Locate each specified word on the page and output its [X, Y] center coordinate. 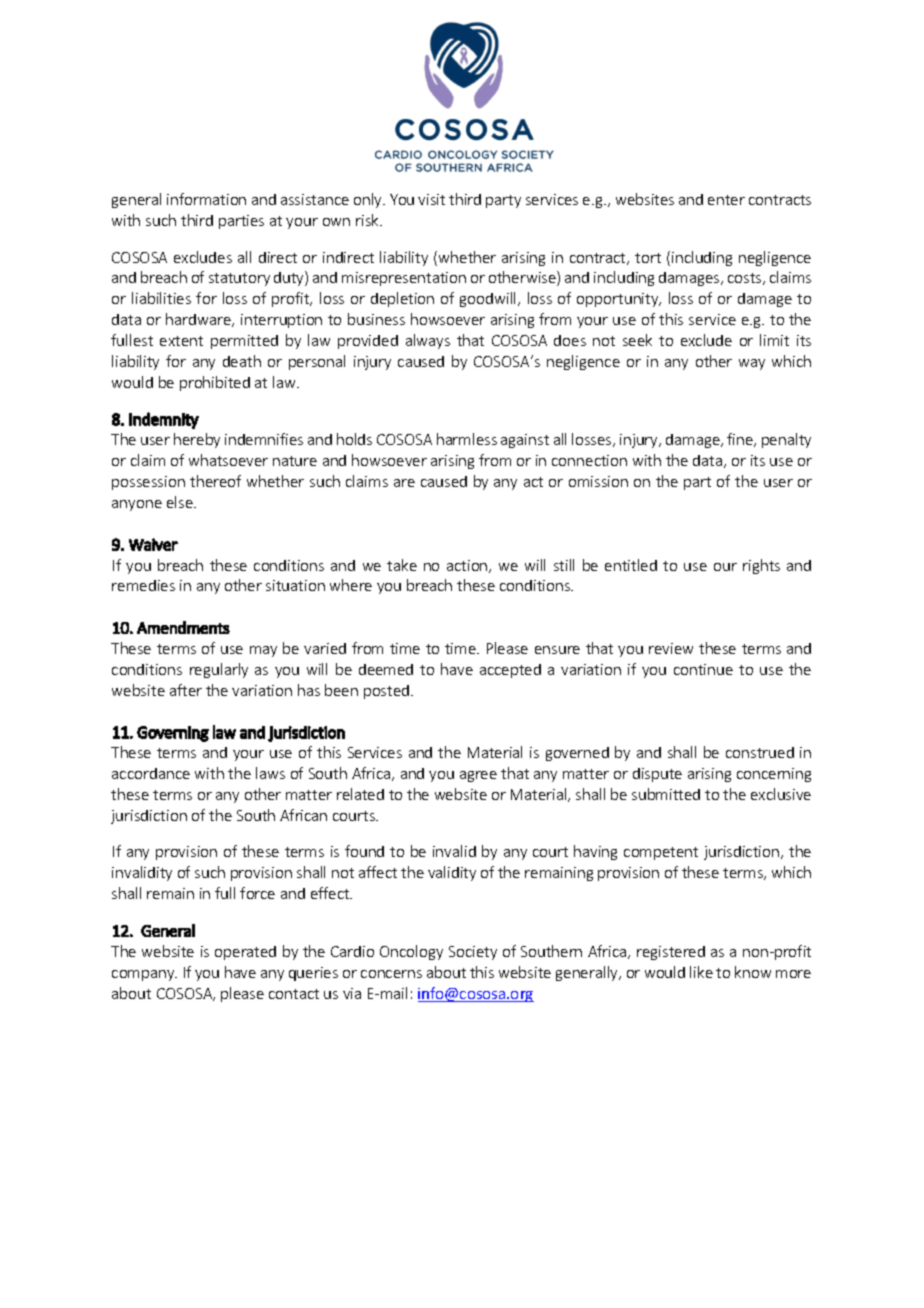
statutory [239, 279]
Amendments [183, 627]
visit [431, 199]
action [468, 566]
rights [761, 566]
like [701, 972]
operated [245, 953]
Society [473, 953]
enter [726, 200]
